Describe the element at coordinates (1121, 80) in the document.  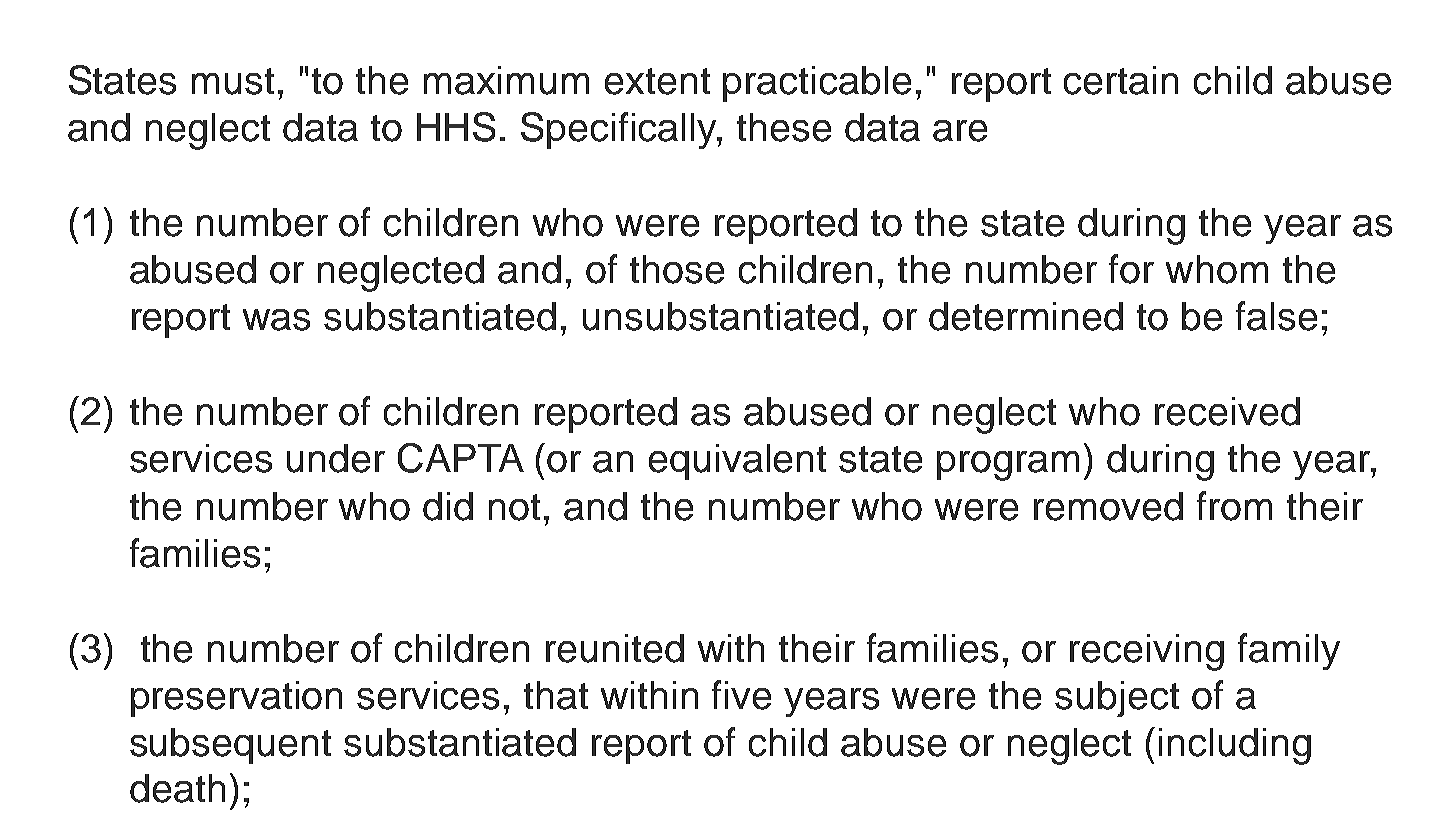
I see `certain` at that location.
